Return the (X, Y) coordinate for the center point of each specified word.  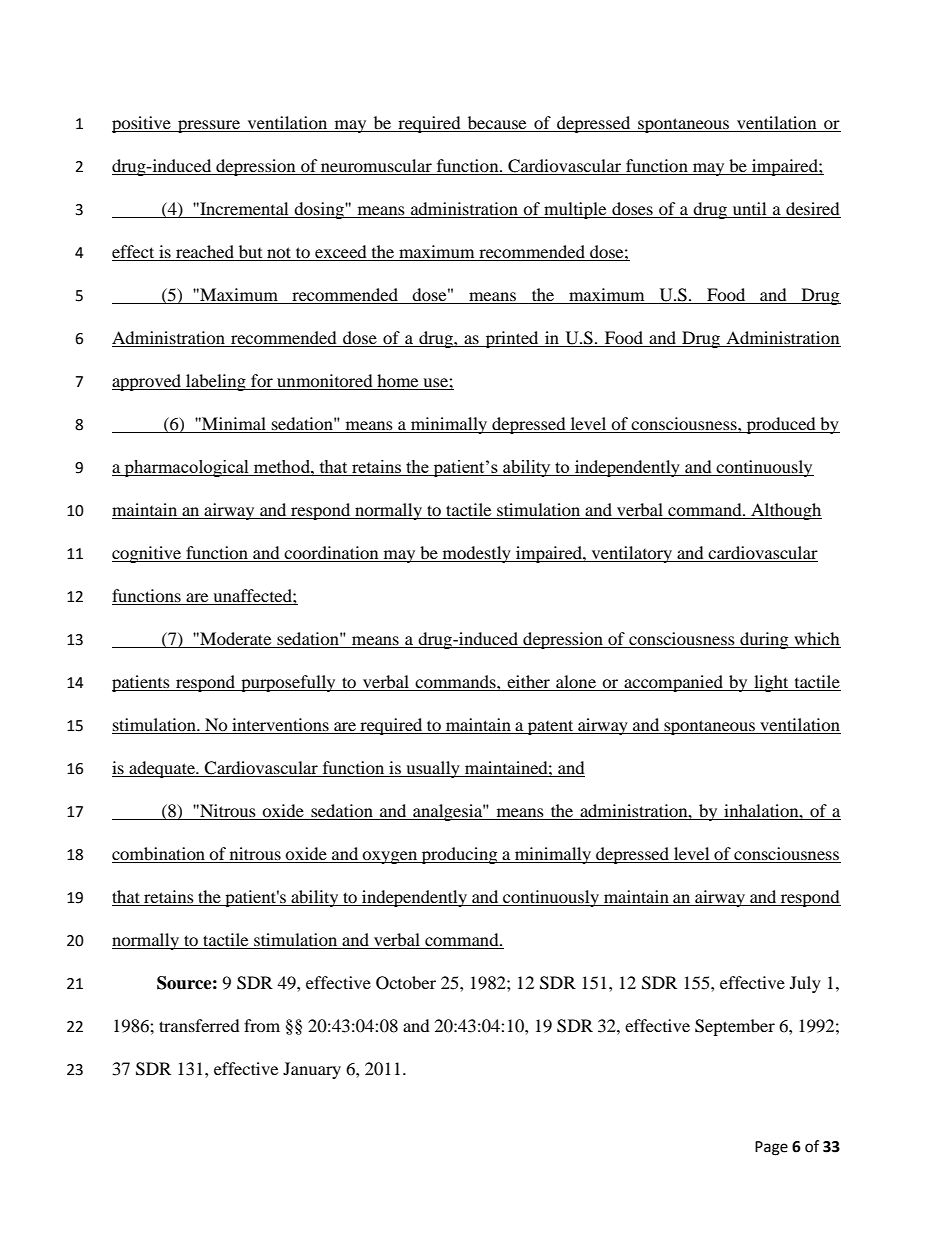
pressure (209, 126)
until (749, 210)
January (312, 1070)
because (497, 124)
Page (771, 1148)
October (406, 983)
